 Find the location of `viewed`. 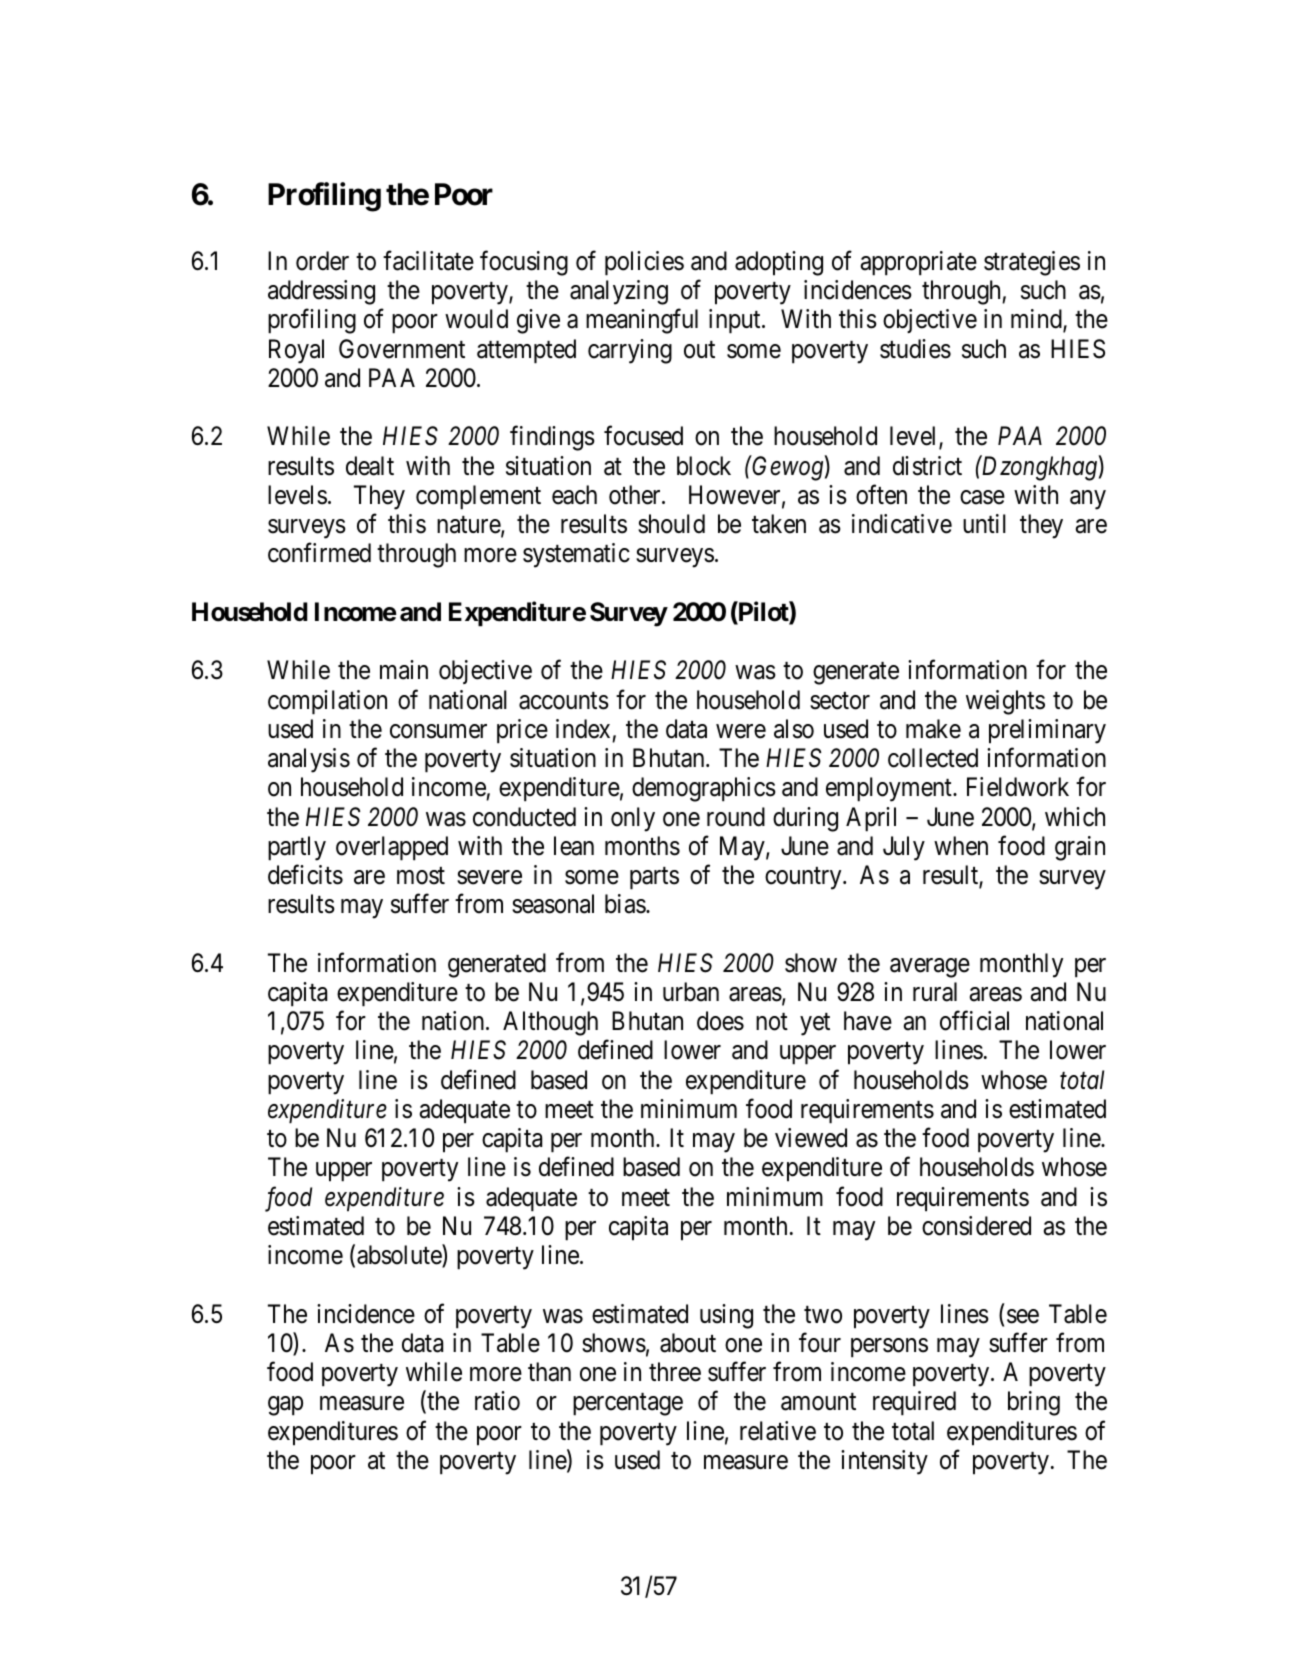

viewed is located at coordinates (811, 1138).
